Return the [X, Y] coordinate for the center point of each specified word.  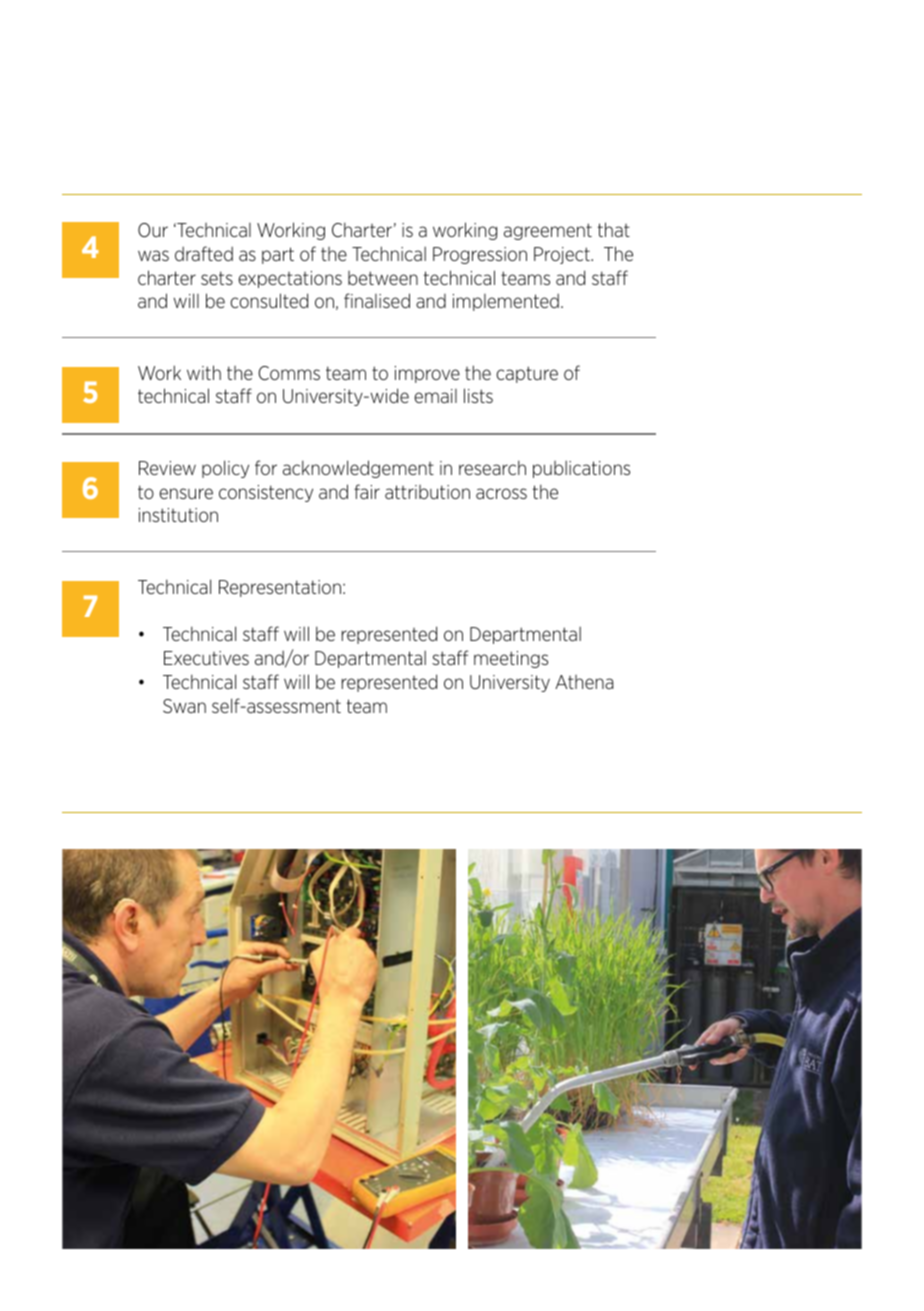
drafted [204, 253]
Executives [206, 658]
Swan [184, 706]
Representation [280, 588]
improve [427, 374]
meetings [511, 659]
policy [225, 469]
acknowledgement [358, 469]
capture [527, 374]
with [204, 372]
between [383, 278]
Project [563, 255]
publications [581, 469]
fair [367, 491]
